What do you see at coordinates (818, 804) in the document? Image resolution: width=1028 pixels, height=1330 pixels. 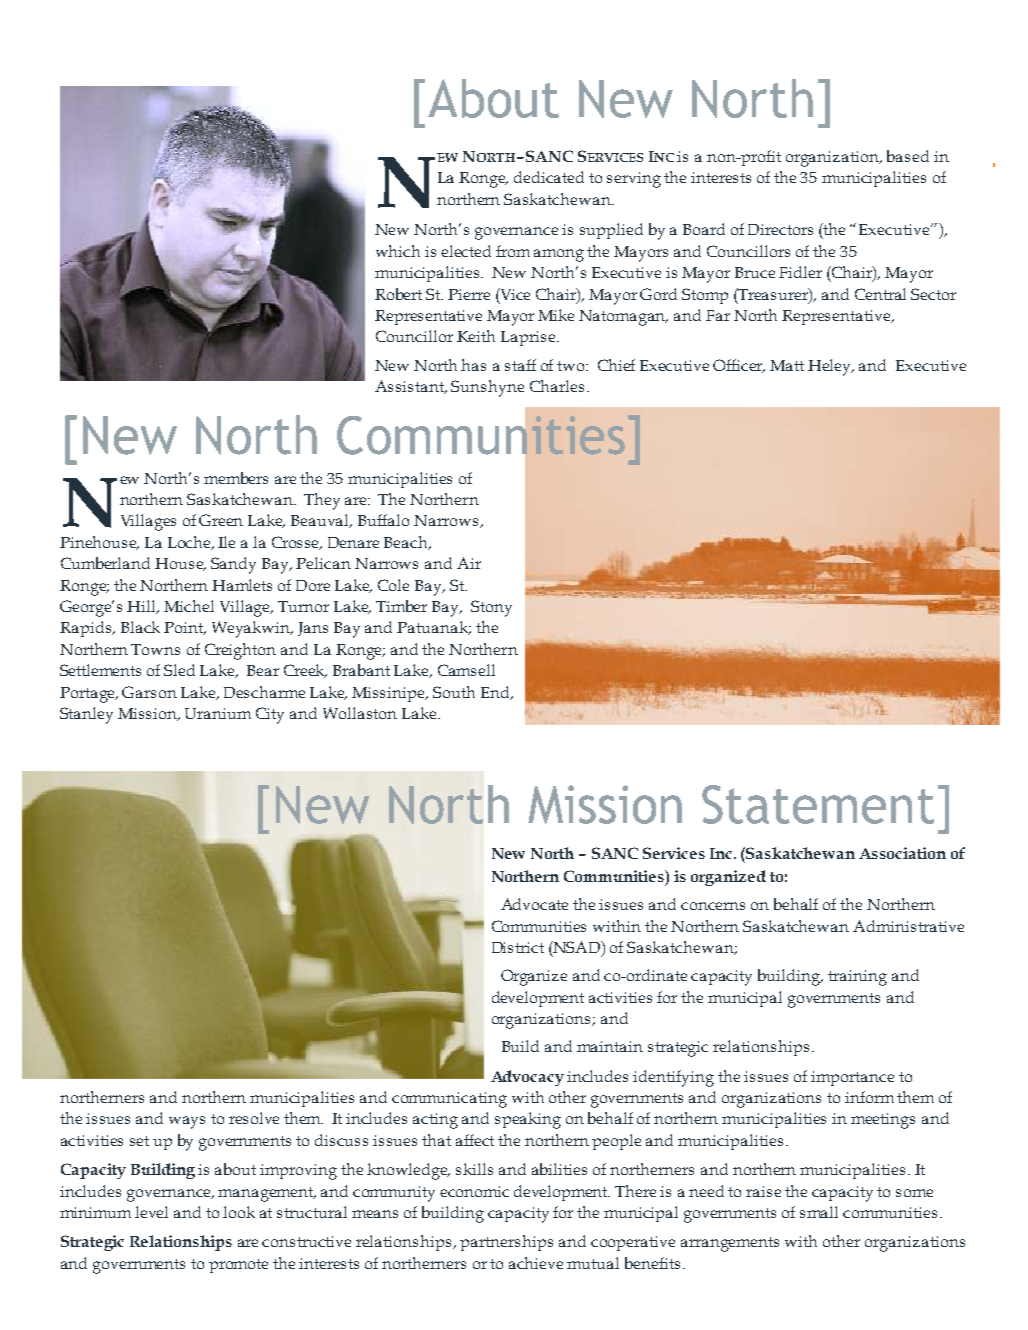 I see `Statement` at bounding box center [818, 804].
